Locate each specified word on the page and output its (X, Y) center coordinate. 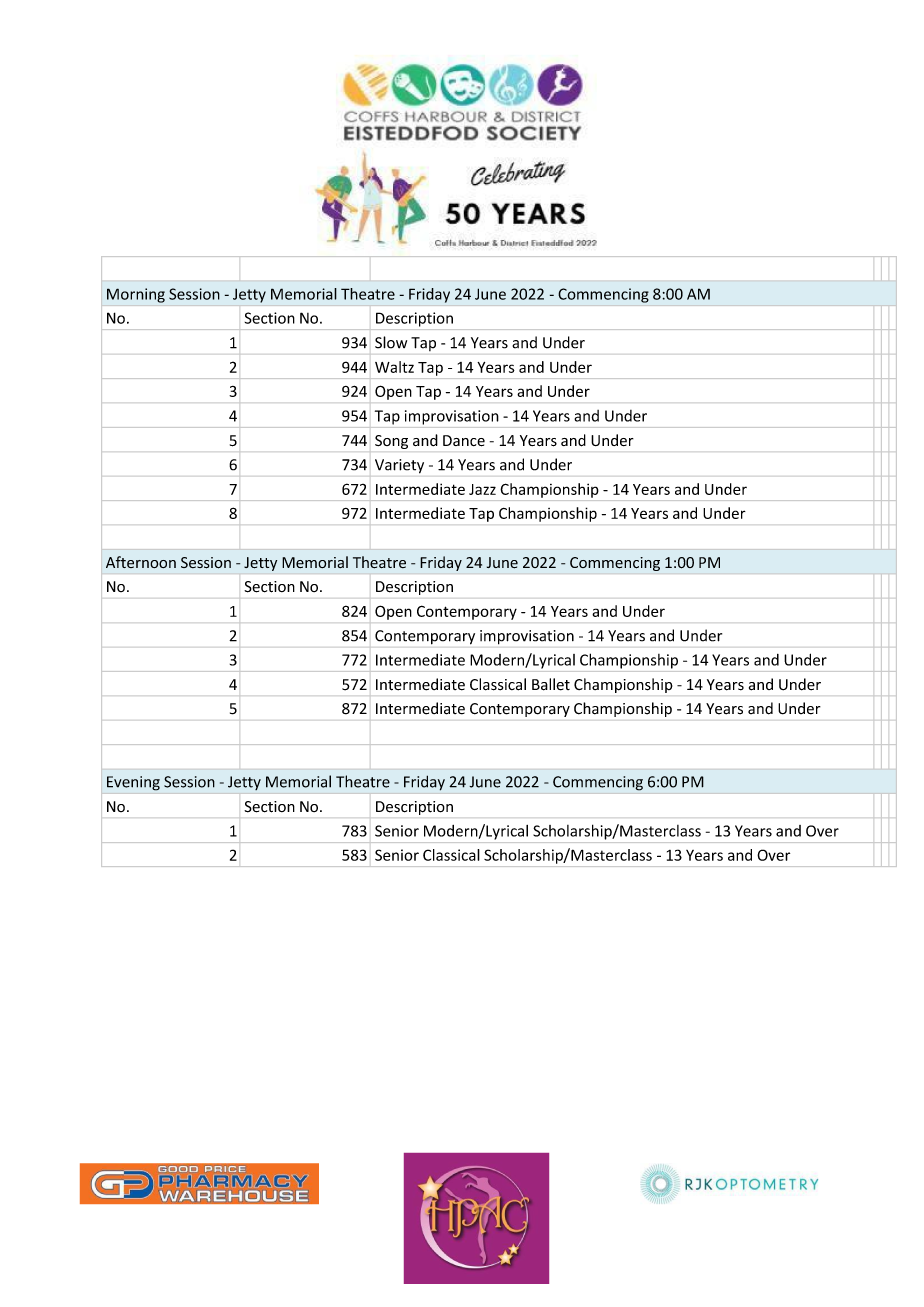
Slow (391, 342)
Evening (133, 783)
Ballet (551, 684)
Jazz (482, 489)
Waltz (394, 367)
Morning (136, 295)
